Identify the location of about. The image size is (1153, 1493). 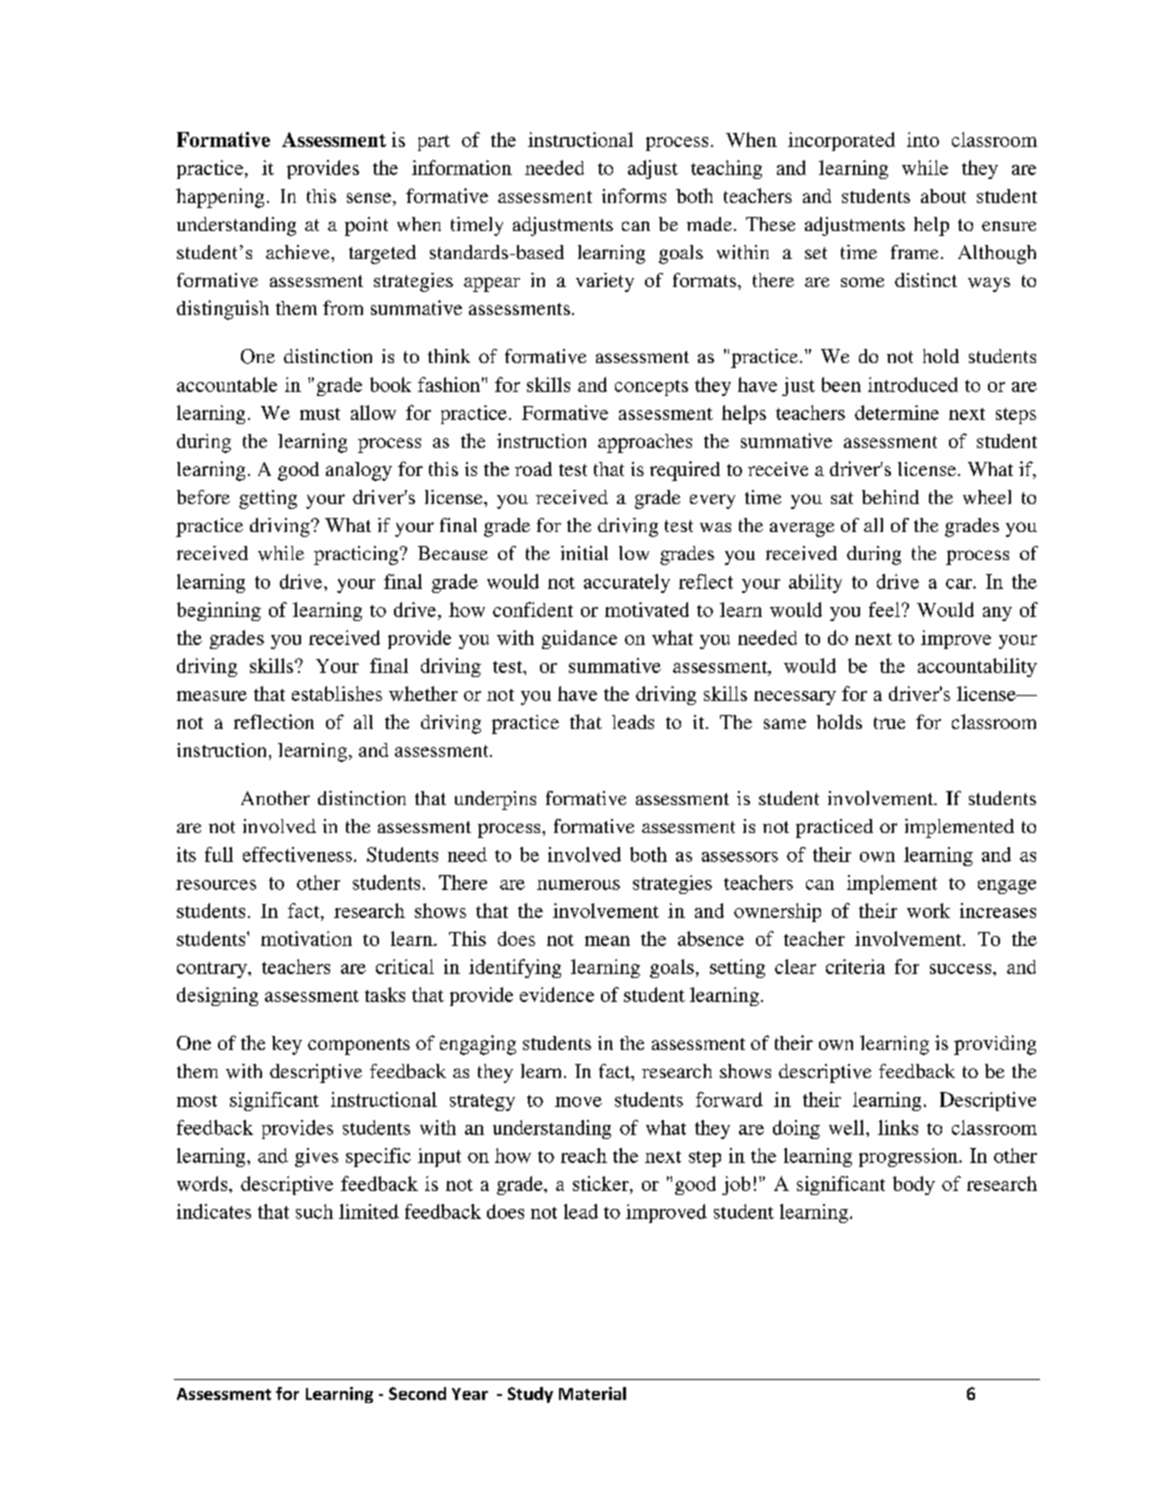
(943, 196).
